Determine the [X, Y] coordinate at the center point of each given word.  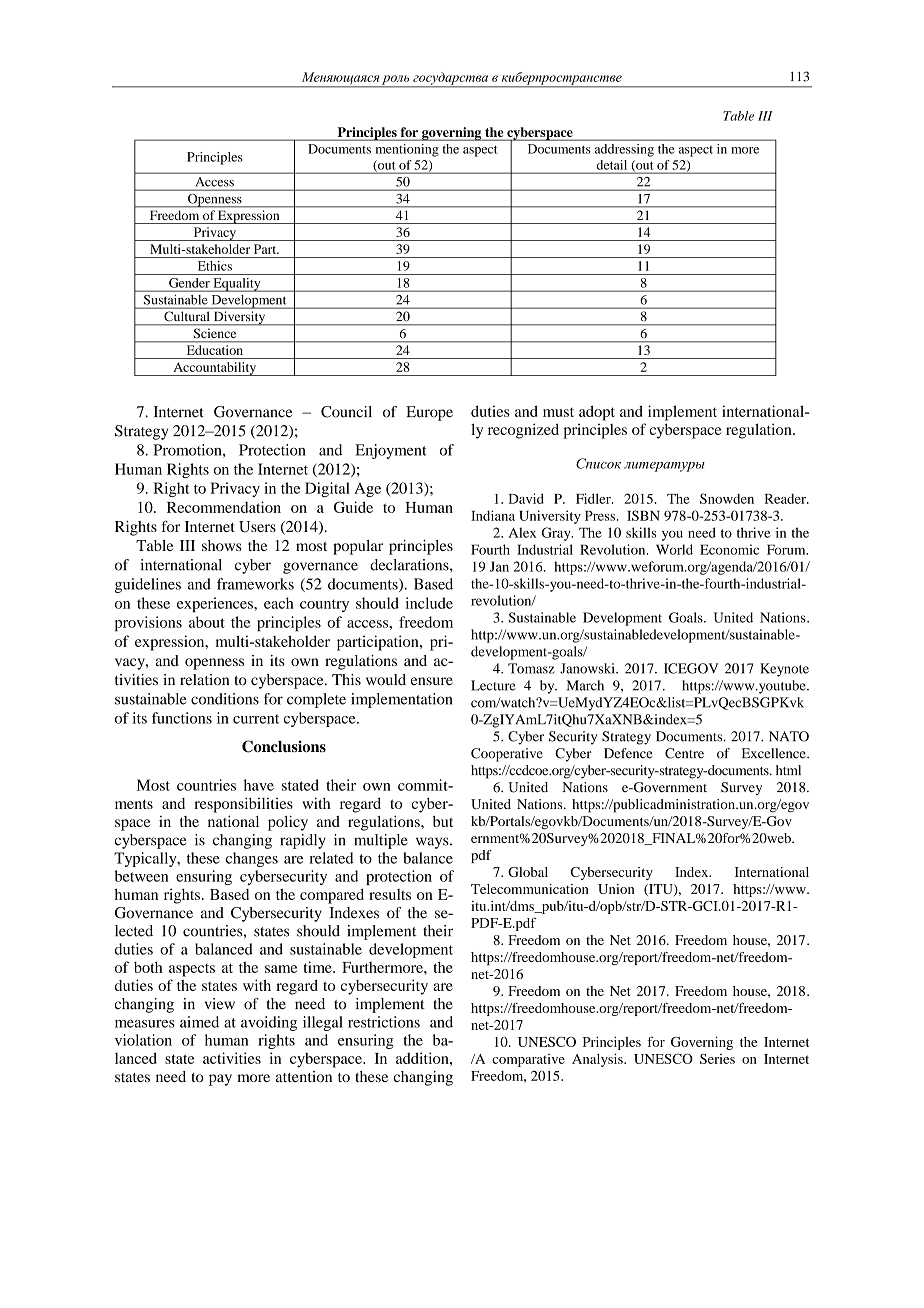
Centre [684, 753]
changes [252, 859]
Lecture [493, 685]
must [558, 412]
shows [222, 545]
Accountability [214, 369]
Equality [237, 285]
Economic [729, 549]
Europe [429, 413]
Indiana [493, 515]
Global [528, 872]
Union [616, 889]
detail [612, 165]
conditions [225, 699]
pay [220, 1080]
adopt [597, 413]
